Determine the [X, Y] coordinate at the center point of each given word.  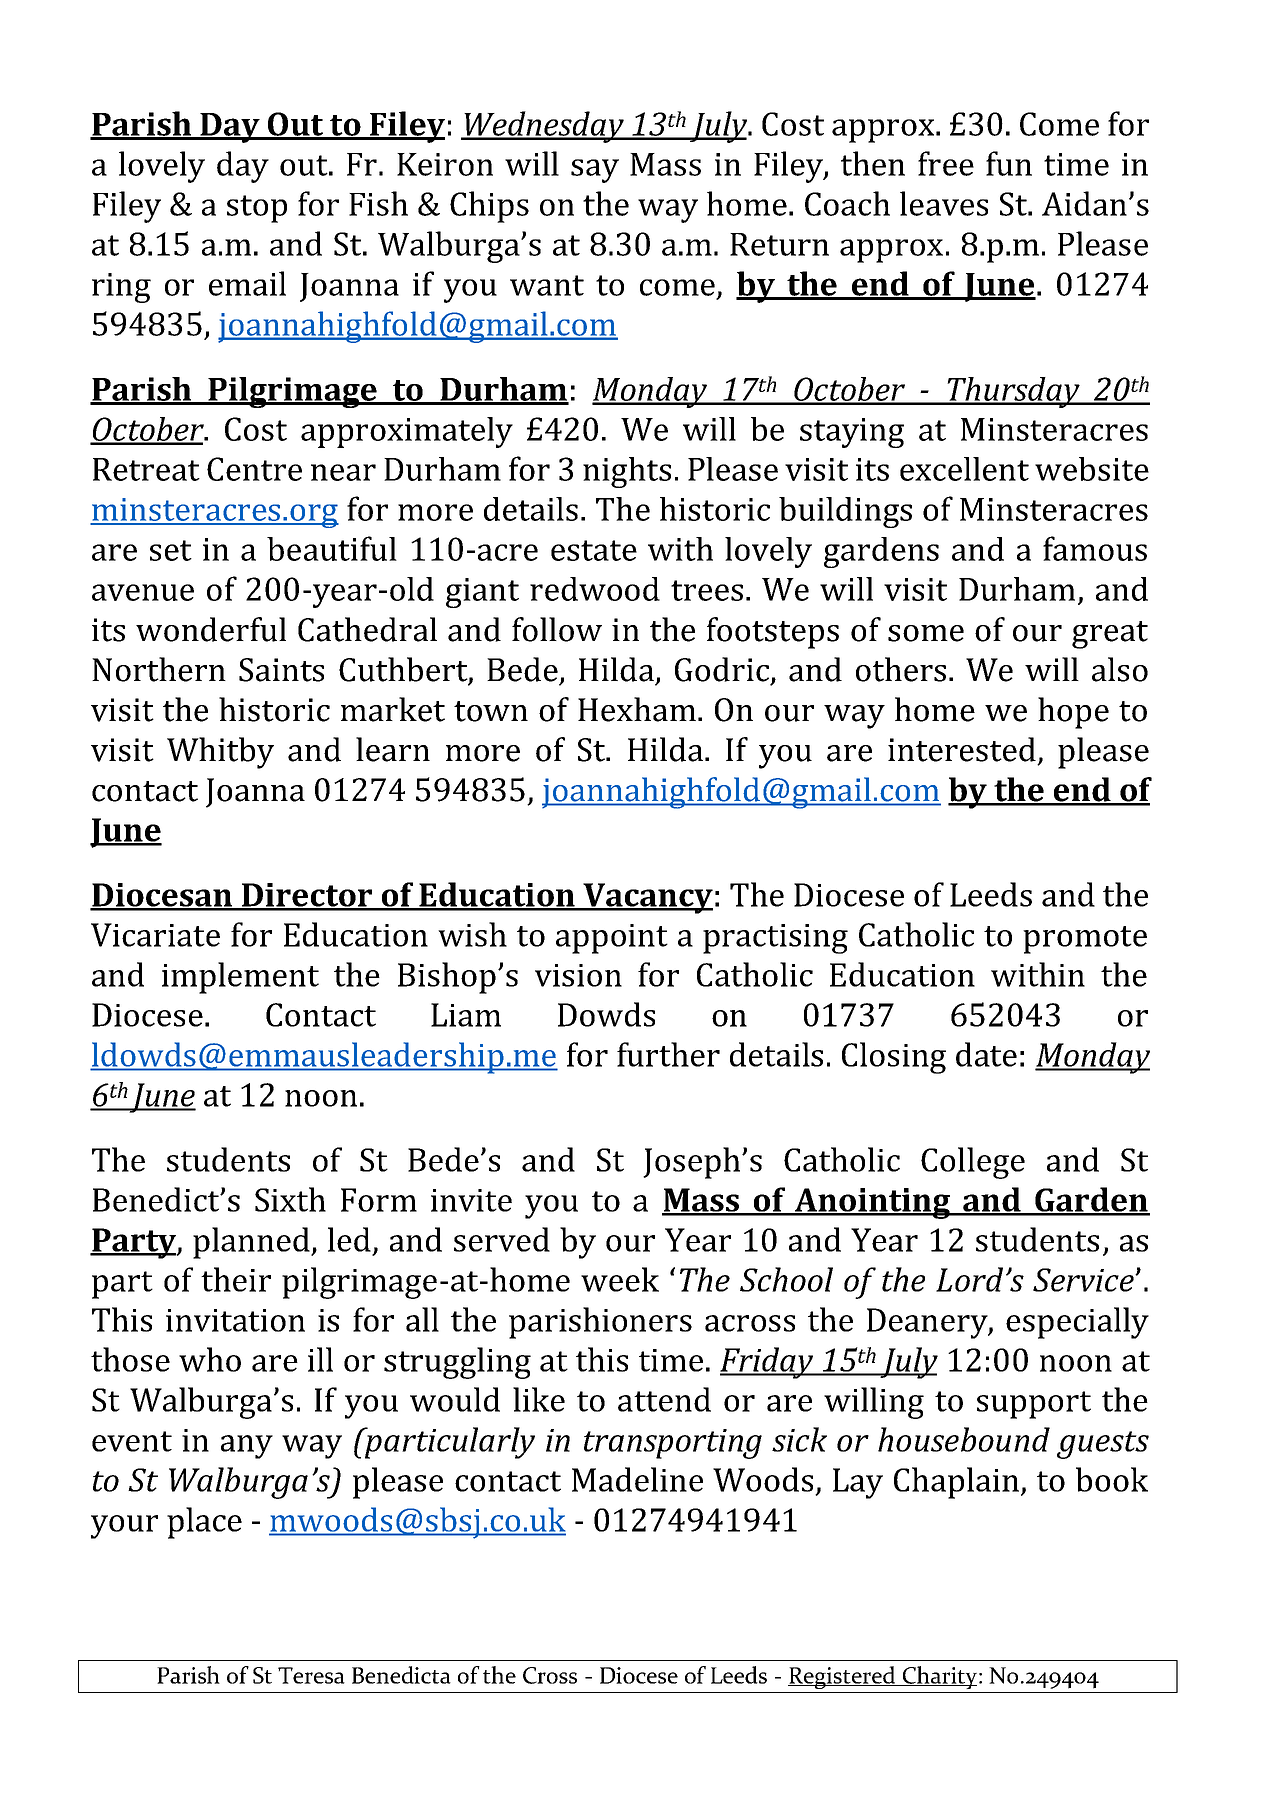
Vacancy [647, 898]
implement [240, 978]
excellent [964, 469]
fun [1009, 163]
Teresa [311, 1675]
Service [1084, 1280]
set [171, 550]
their [236, 1279]
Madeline [637, 1479]
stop [257, 209]
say [595, 171]
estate [594, 550]
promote [1085, 940]
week [620, 1279]
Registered [843, 1677]
